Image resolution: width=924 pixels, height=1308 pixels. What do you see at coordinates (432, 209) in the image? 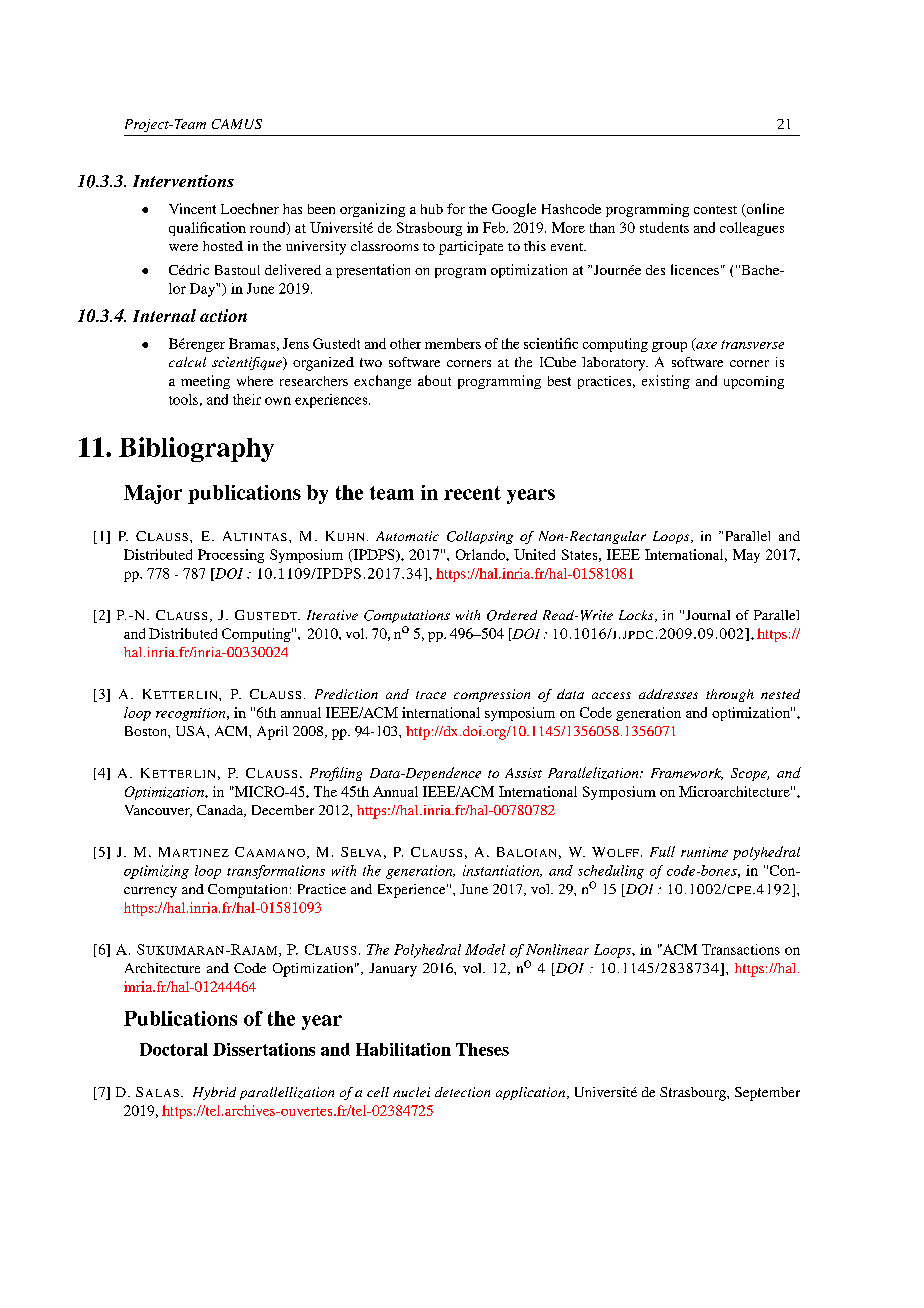
I see `hub` at bounding box center [432, 209].
